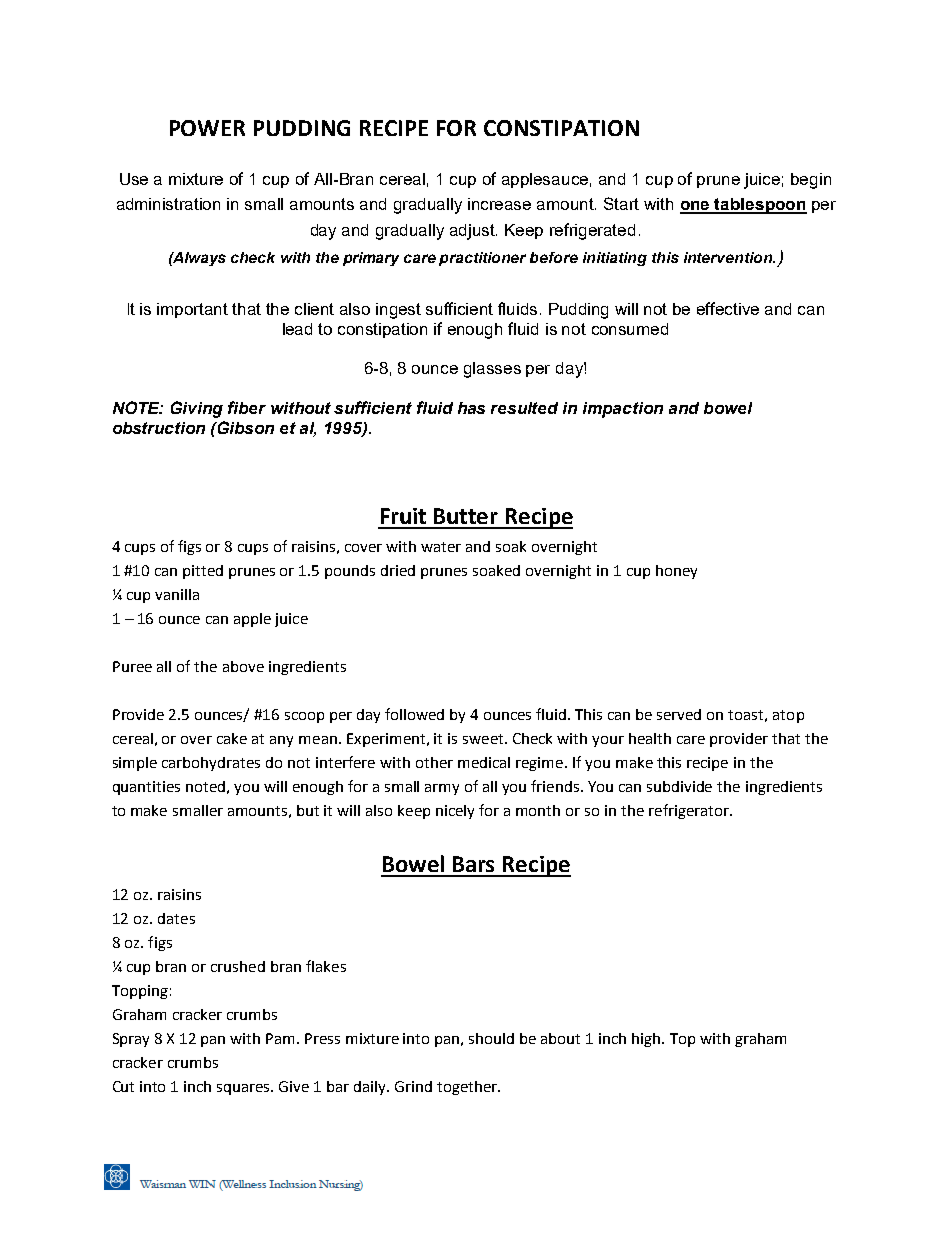  What do you see at coordinates (207, 128) in the image?
I see `POWER` at bounding box center [207, 128].
